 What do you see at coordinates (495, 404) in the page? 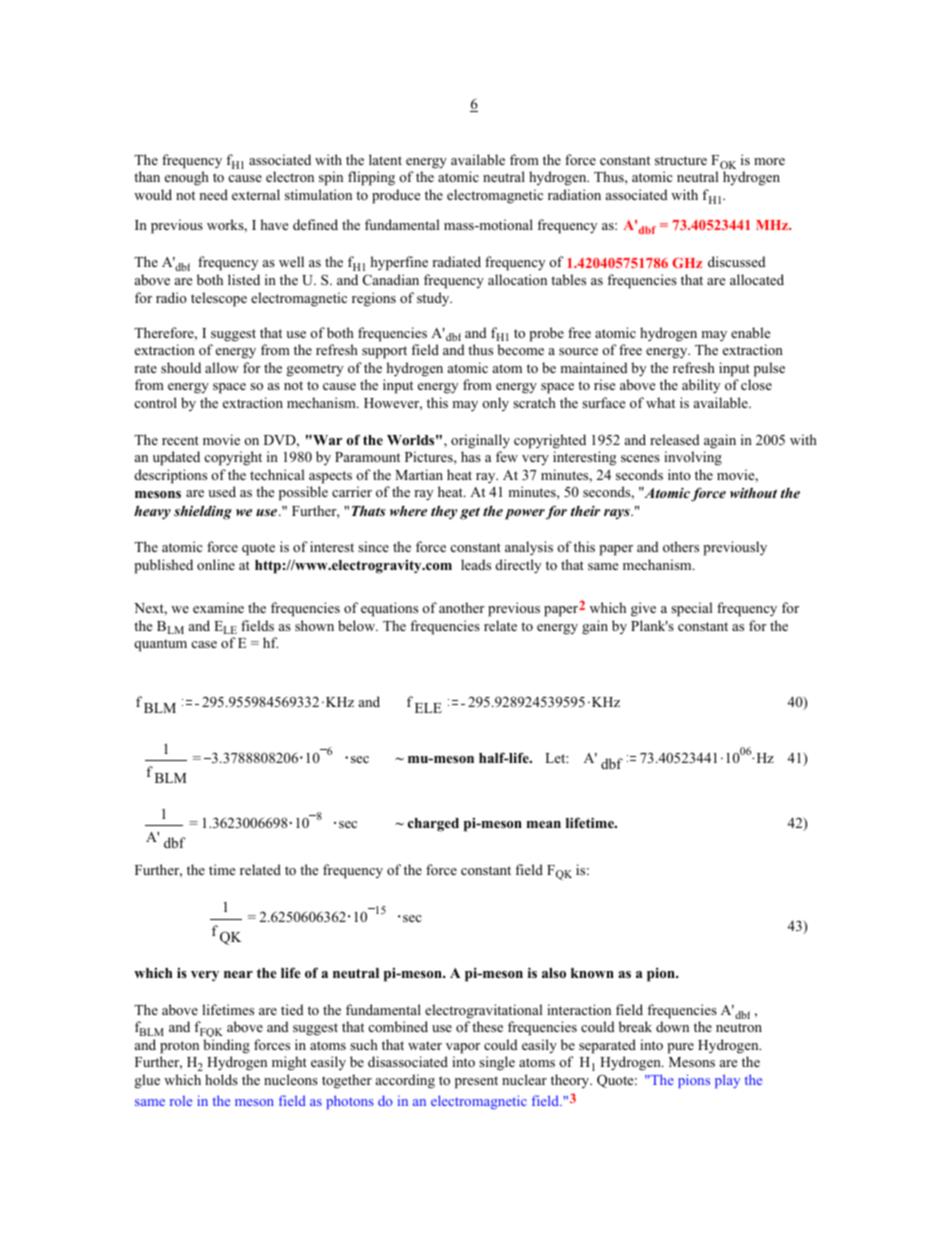
I see `only` at bounding box center [495, 404].
